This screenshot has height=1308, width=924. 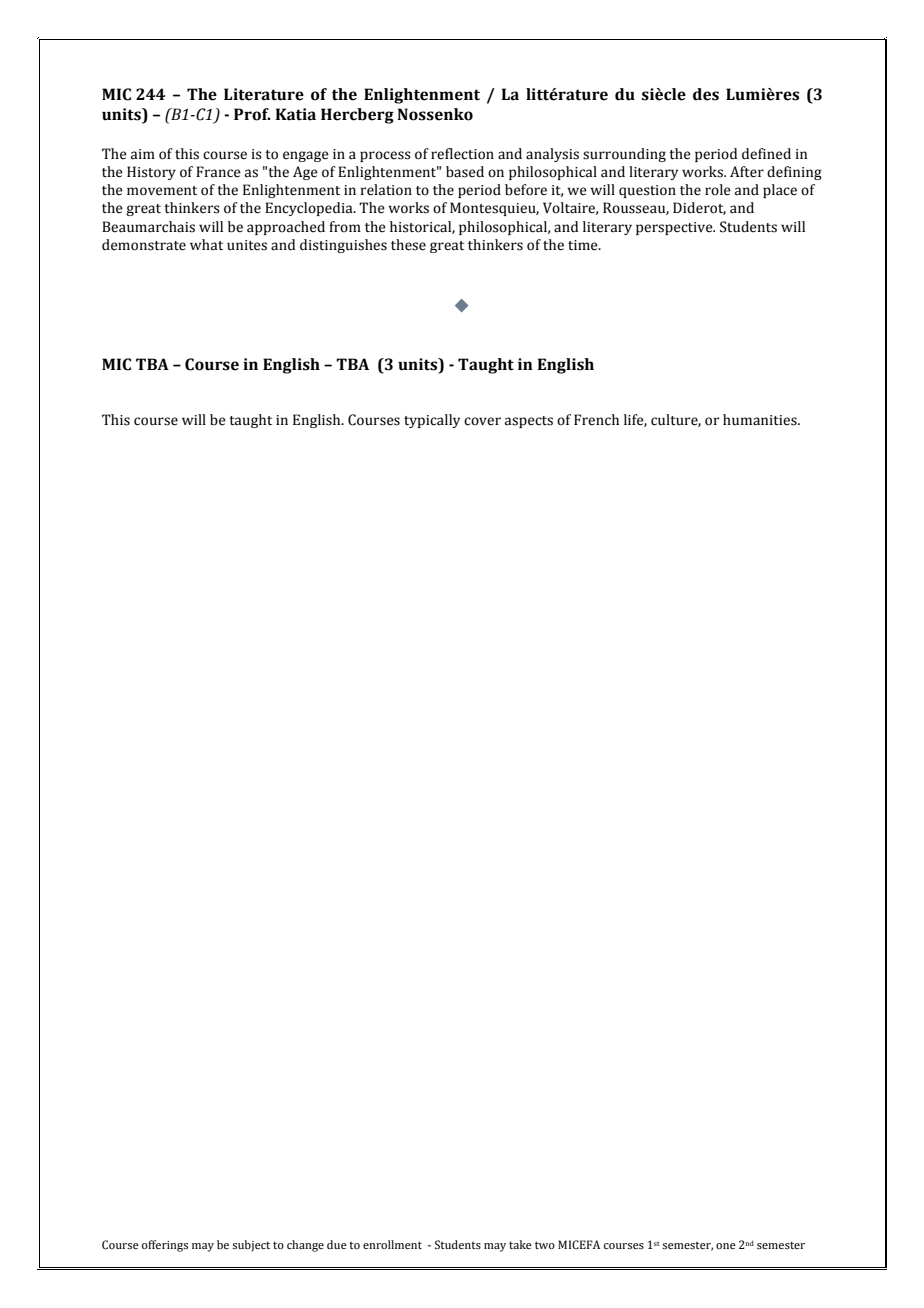 I want to click on des, so click(x=706, y=94).
